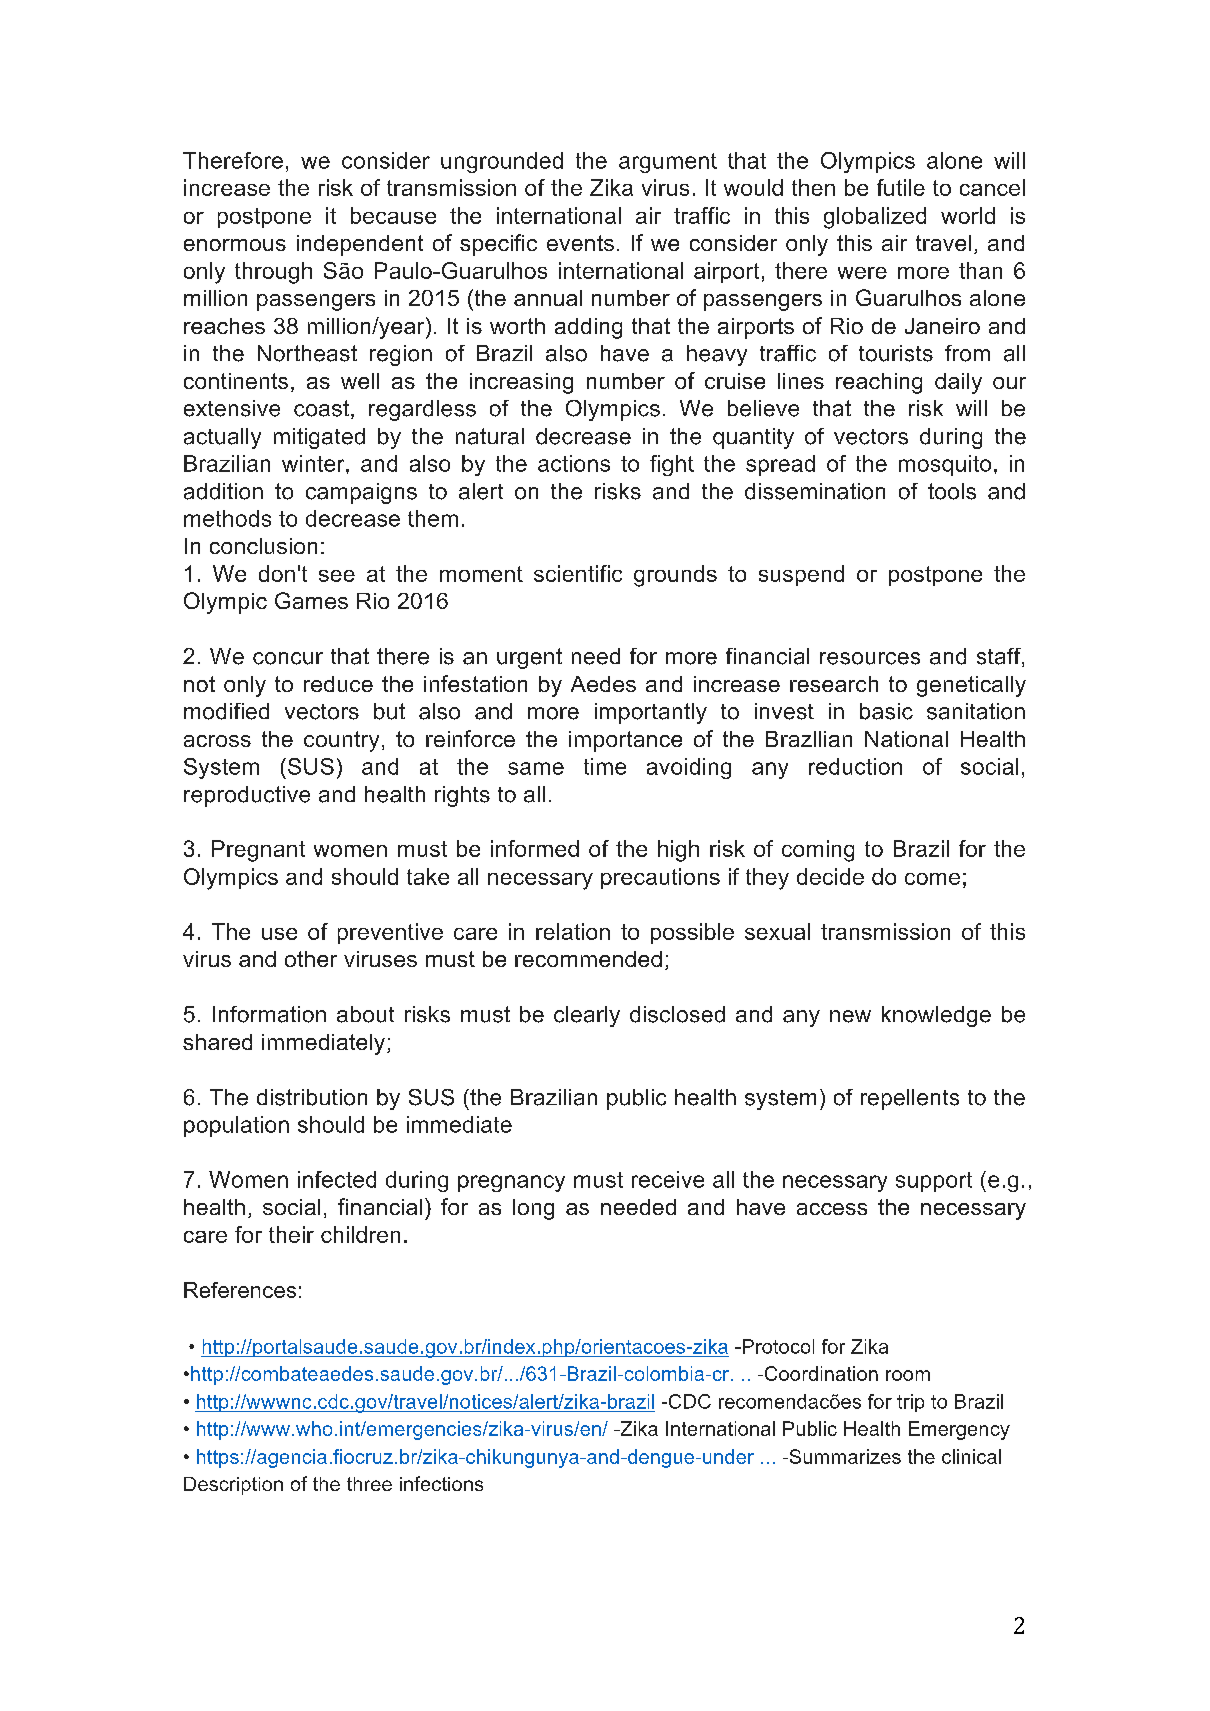 This page has width=1210, height=1711. What do you see at coordinates (855, 766) in the page?
I see `reduction` at bounding box center [855, 766].
